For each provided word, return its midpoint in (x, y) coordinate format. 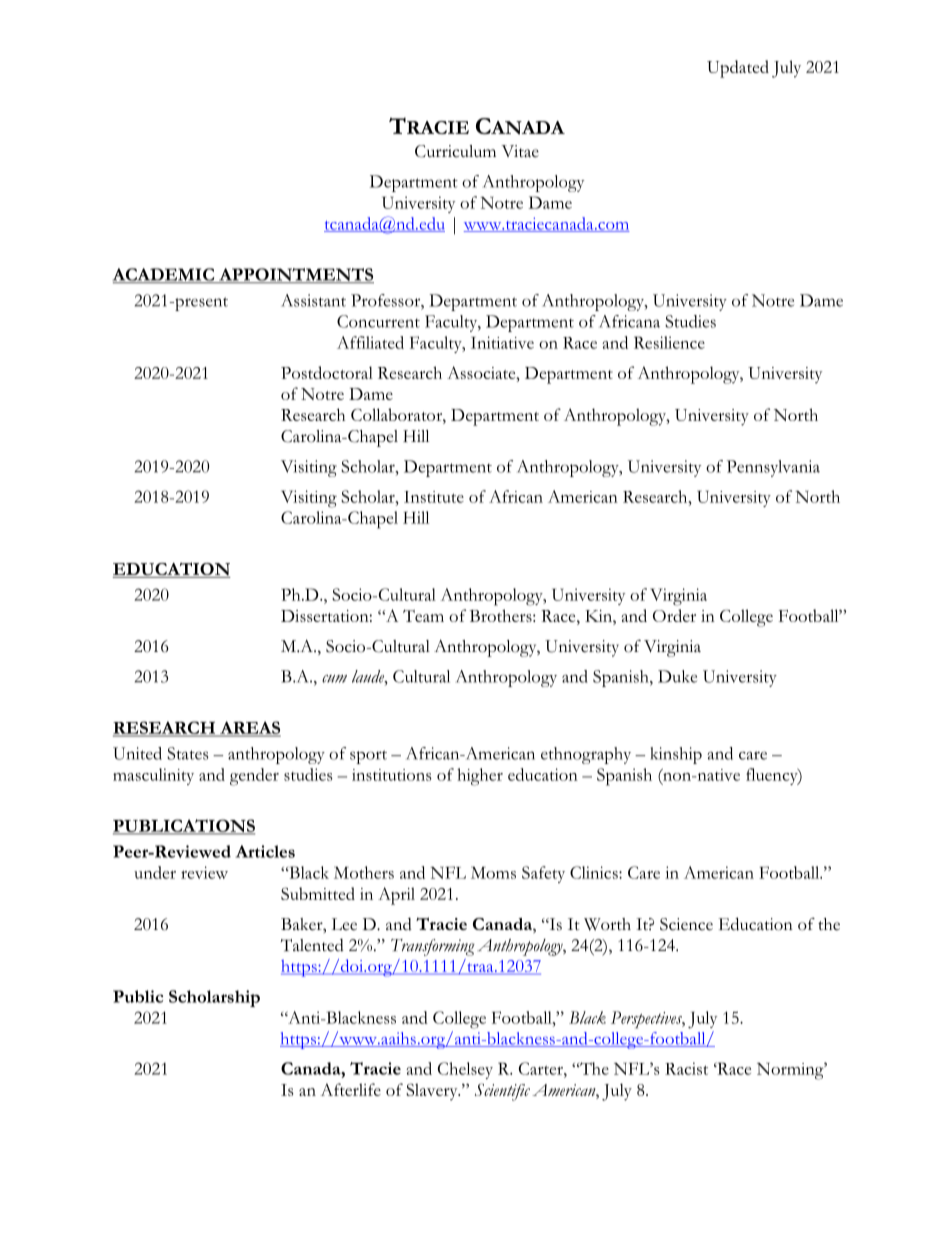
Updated (738, 69)
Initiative (502, 342)
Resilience (669, 342)
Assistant (313, 300)
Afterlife (351, 1089)
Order (674, 615)
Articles (265, 851)
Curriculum (455, 151)
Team (423, 616)
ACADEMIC (164, 275)
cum (334, 679)
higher (480, 777)
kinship (676, 755)
